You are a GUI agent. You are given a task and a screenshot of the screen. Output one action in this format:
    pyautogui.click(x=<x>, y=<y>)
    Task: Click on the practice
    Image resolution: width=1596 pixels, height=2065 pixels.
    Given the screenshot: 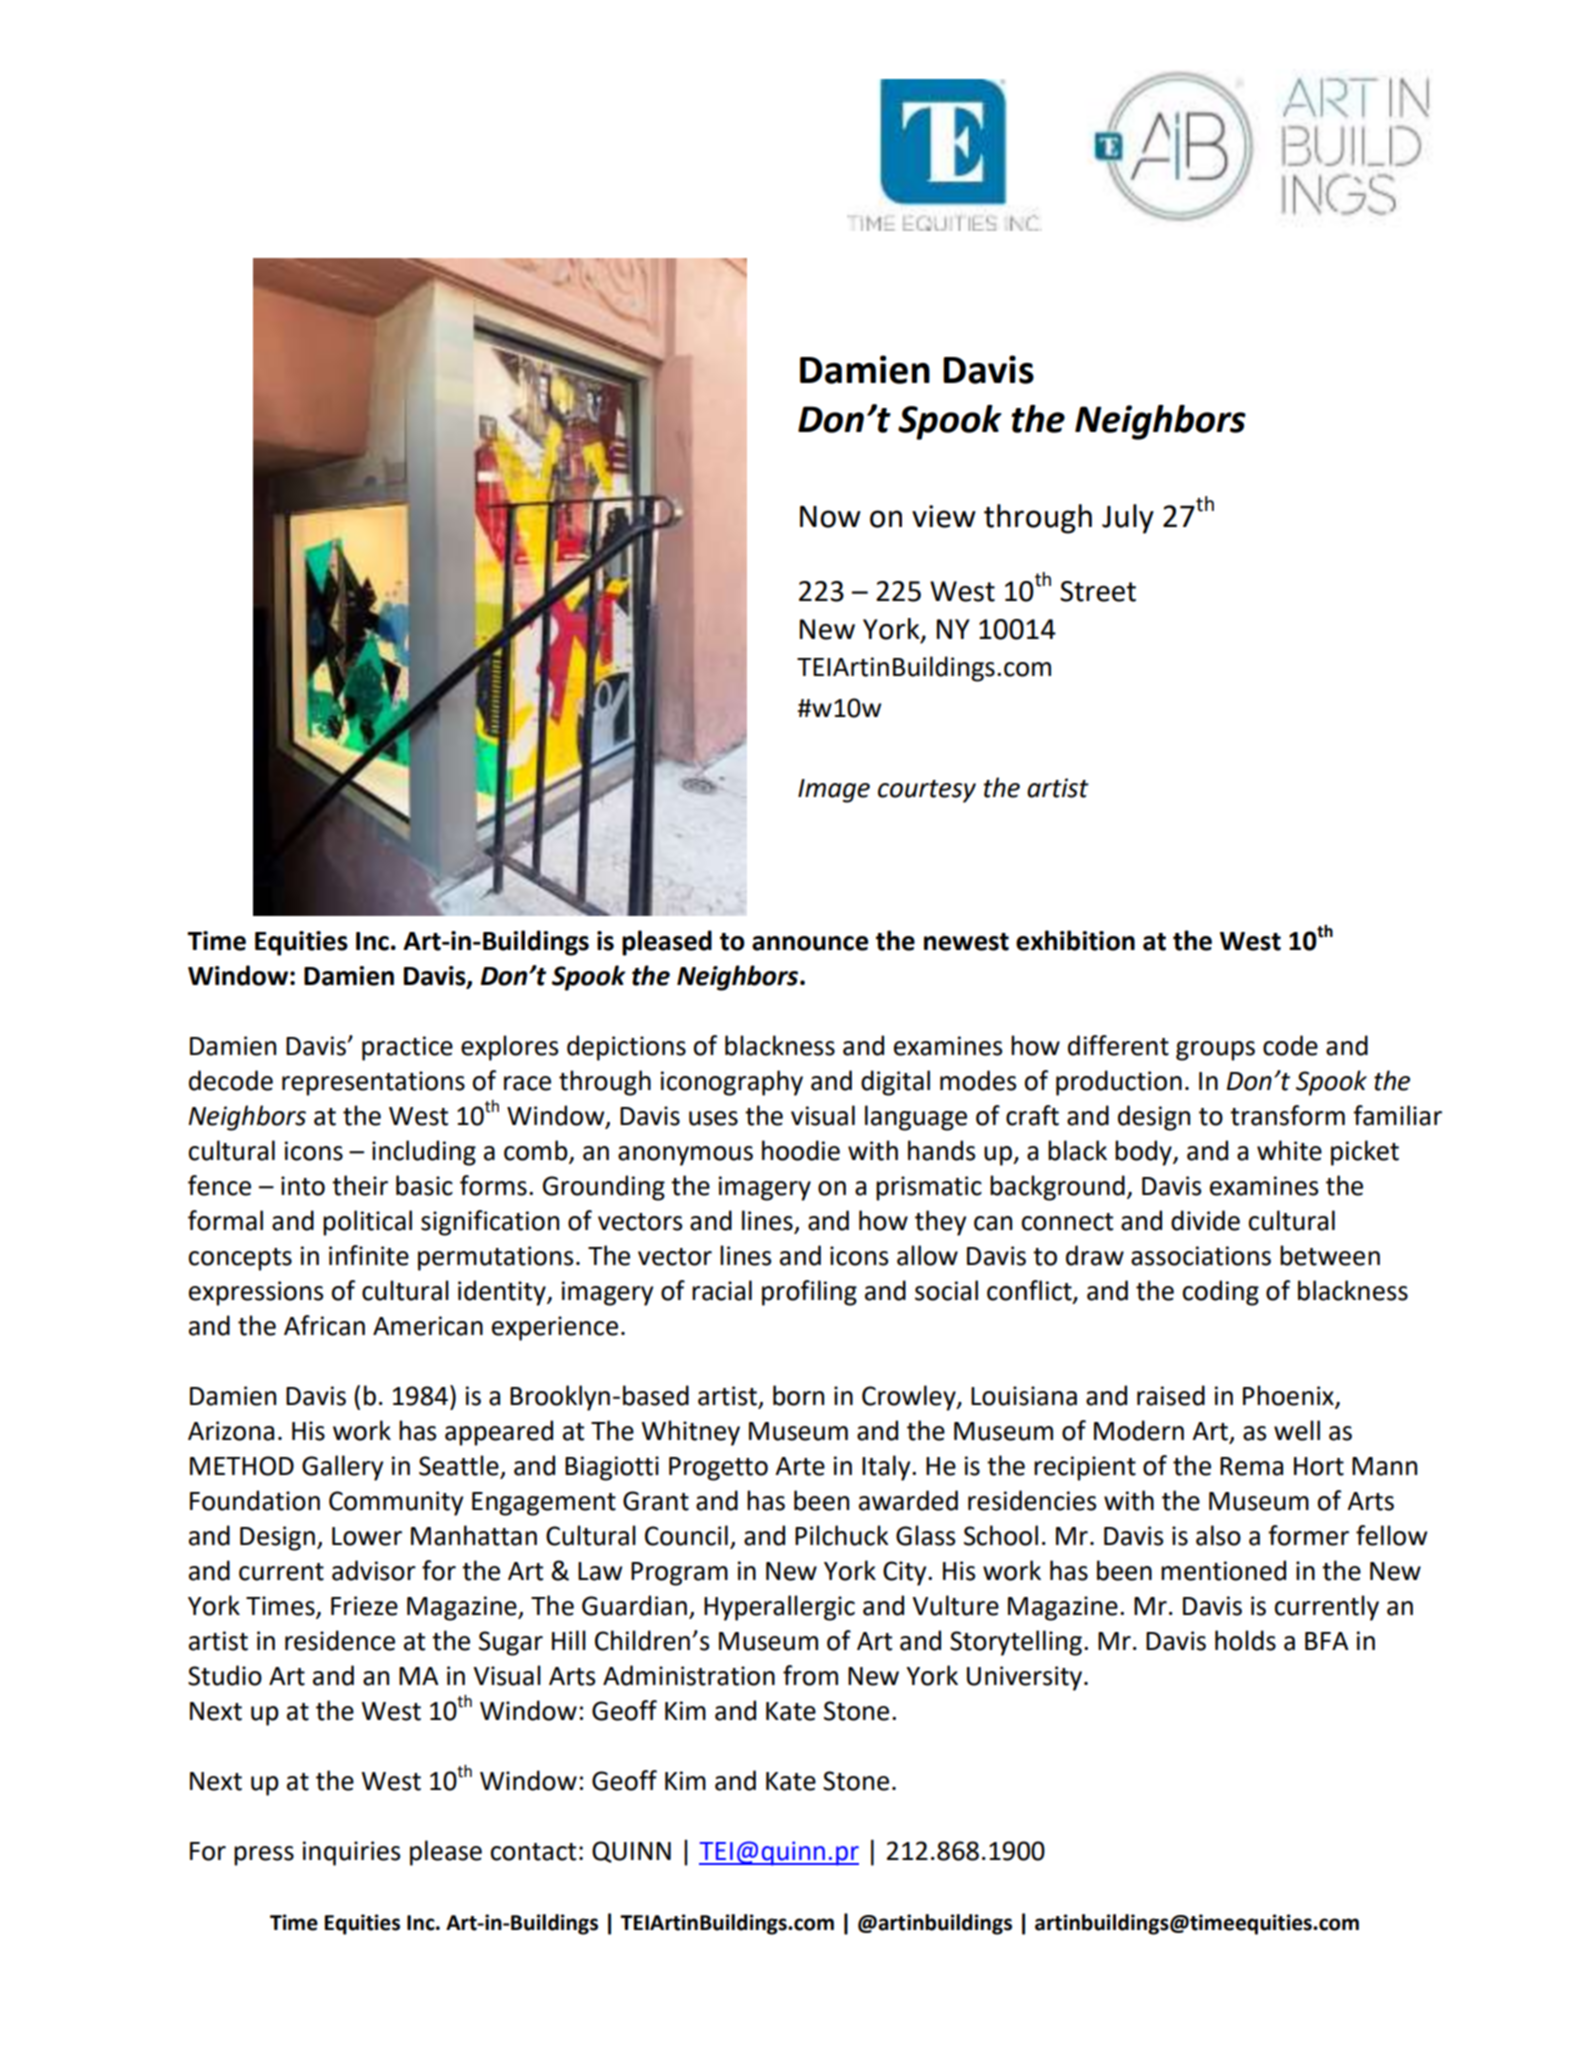 What is the action you would take?
    pyautogui.click(x=407, y=1048)
